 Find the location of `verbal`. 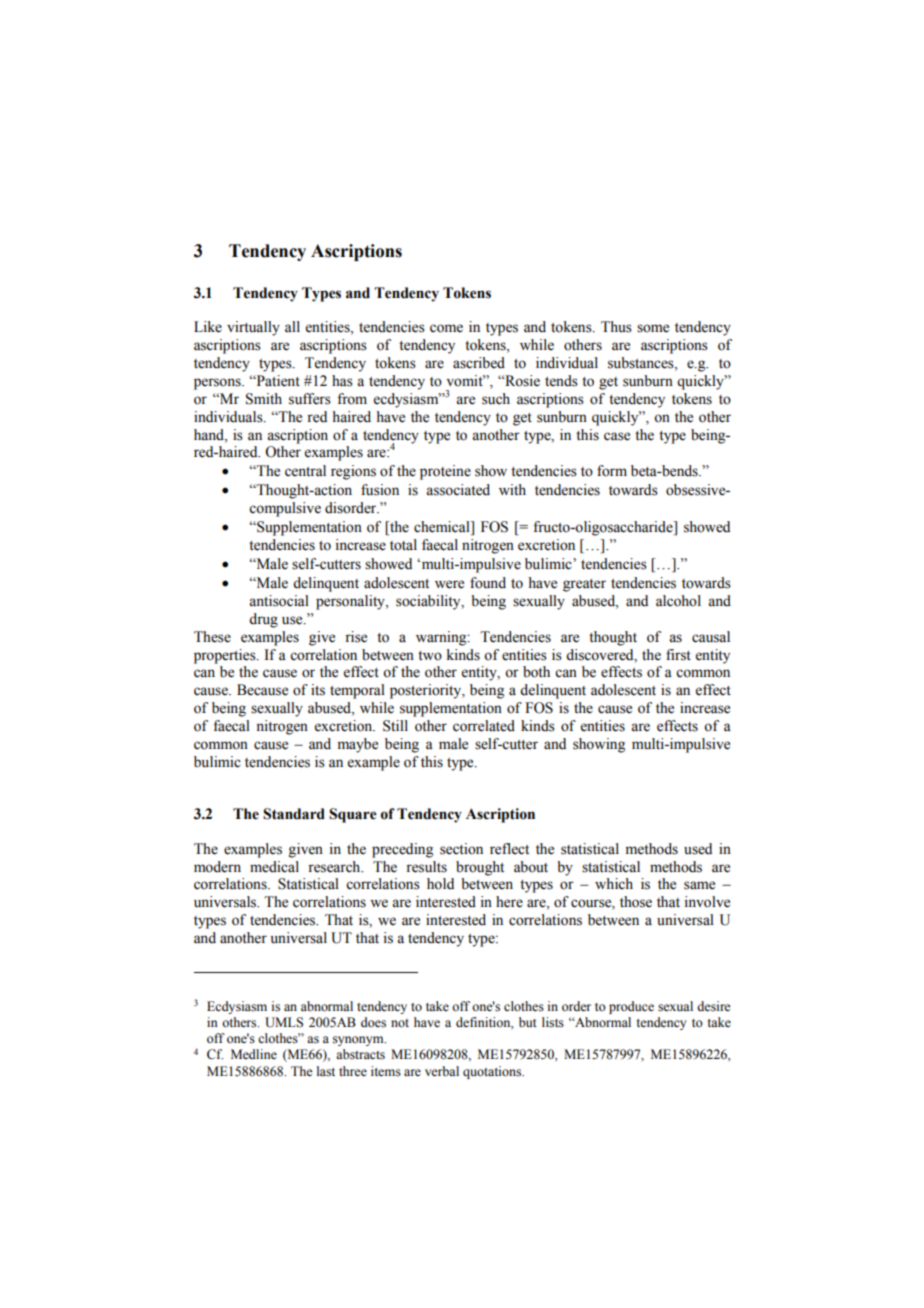

verbal is located at coordinates (442, 1071).
